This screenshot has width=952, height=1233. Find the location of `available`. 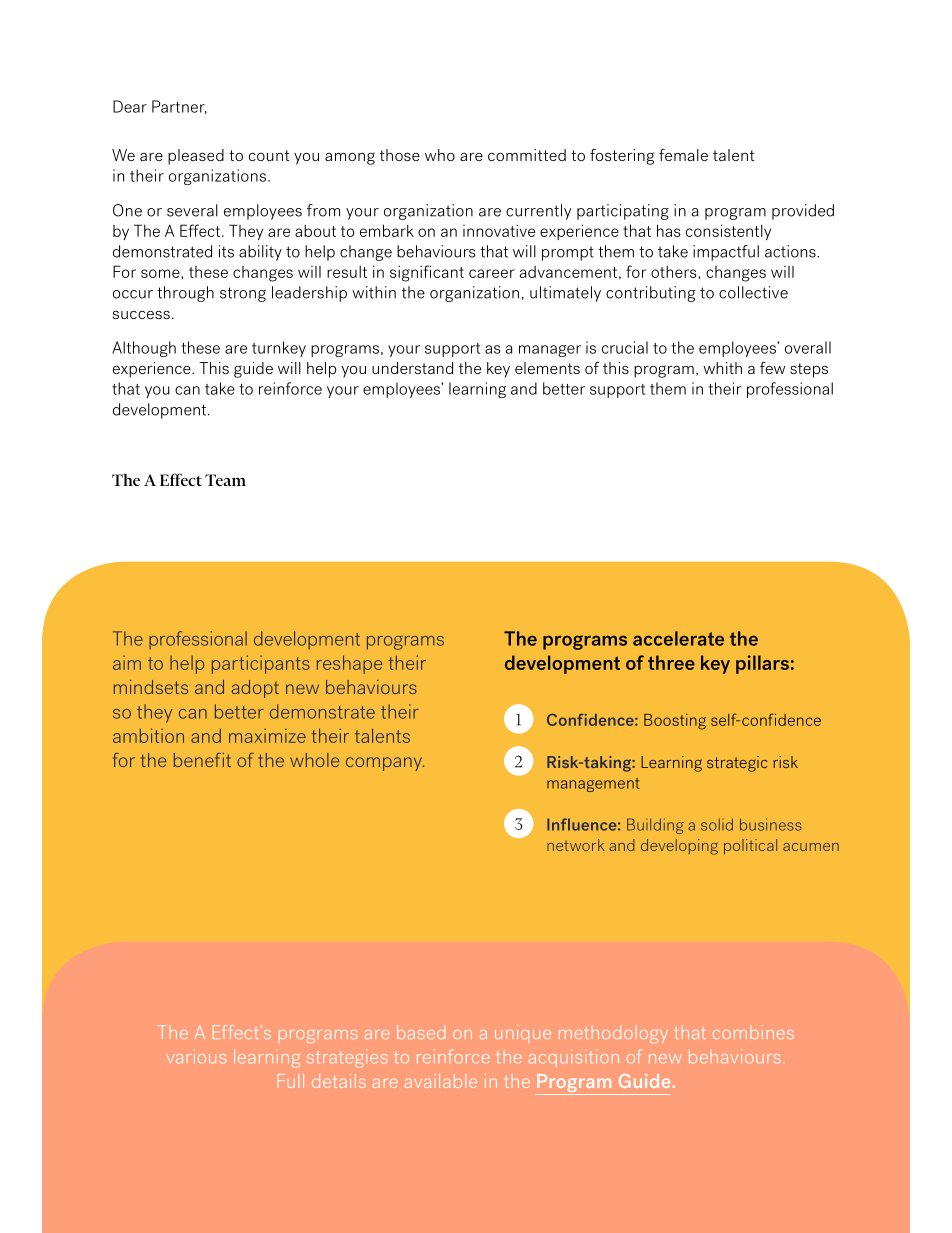

available is located at coordinates (441, 1081).
